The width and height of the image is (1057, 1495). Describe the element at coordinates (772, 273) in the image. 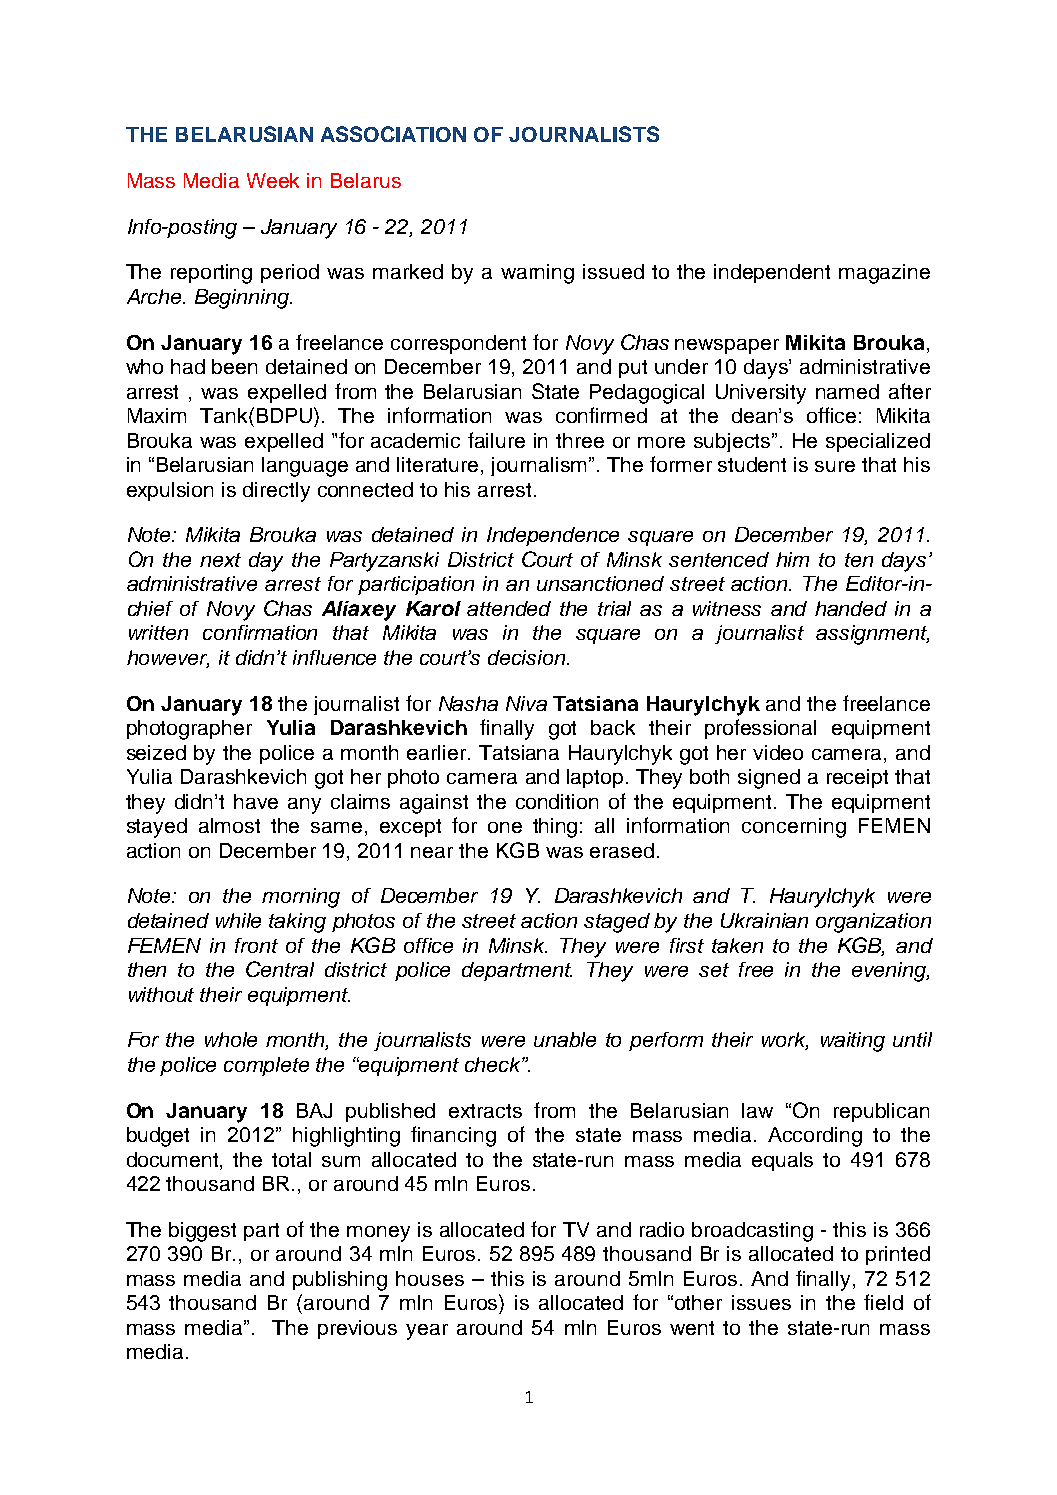

I see `independent` at that location.
